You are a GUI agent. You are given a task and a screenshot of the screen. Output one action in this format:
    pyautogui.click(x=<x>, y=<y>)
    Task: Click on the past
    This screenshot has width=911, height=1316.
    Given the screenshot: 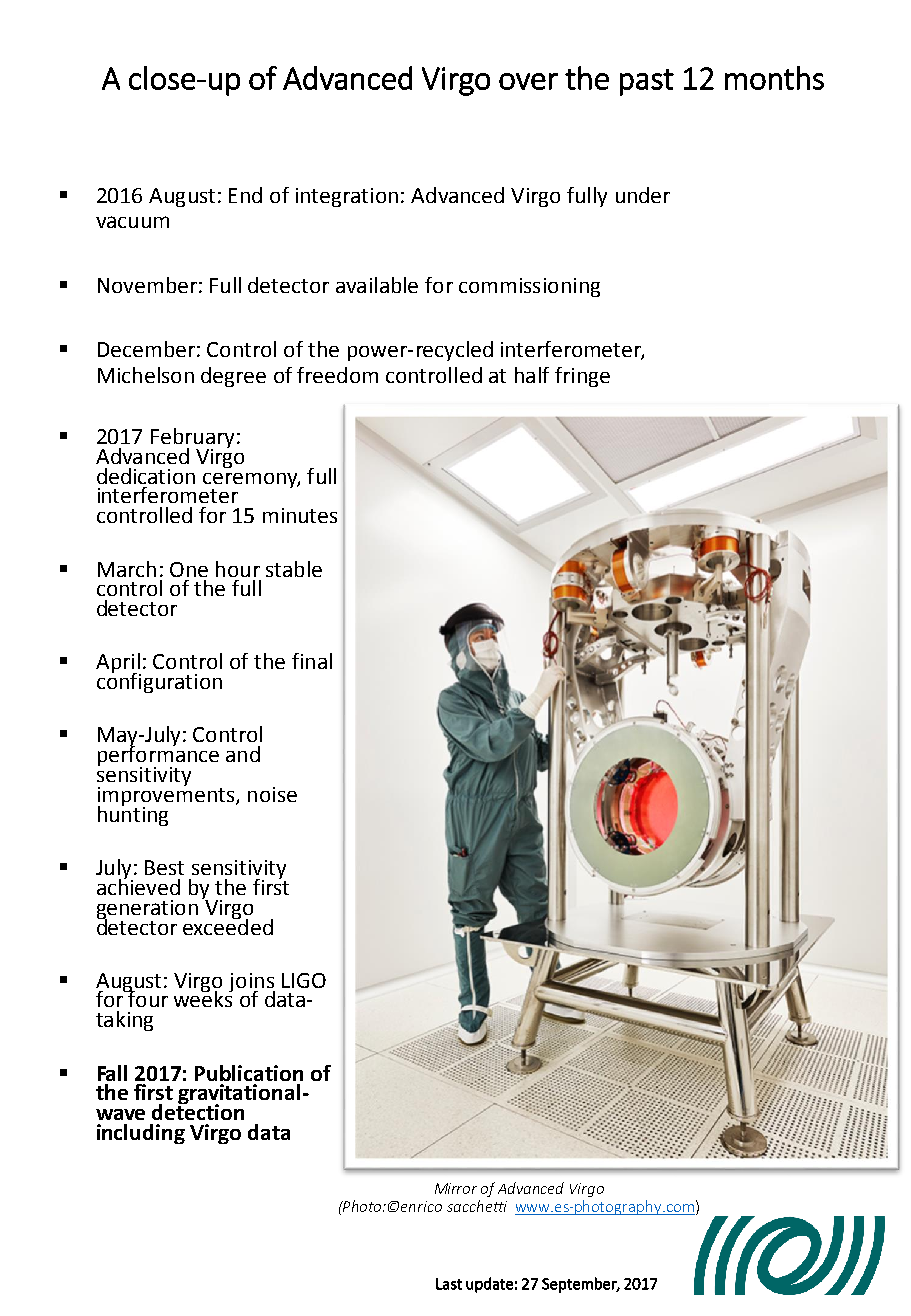 What is the action you would take?
    pyautogui.click(x=647, y=82)
